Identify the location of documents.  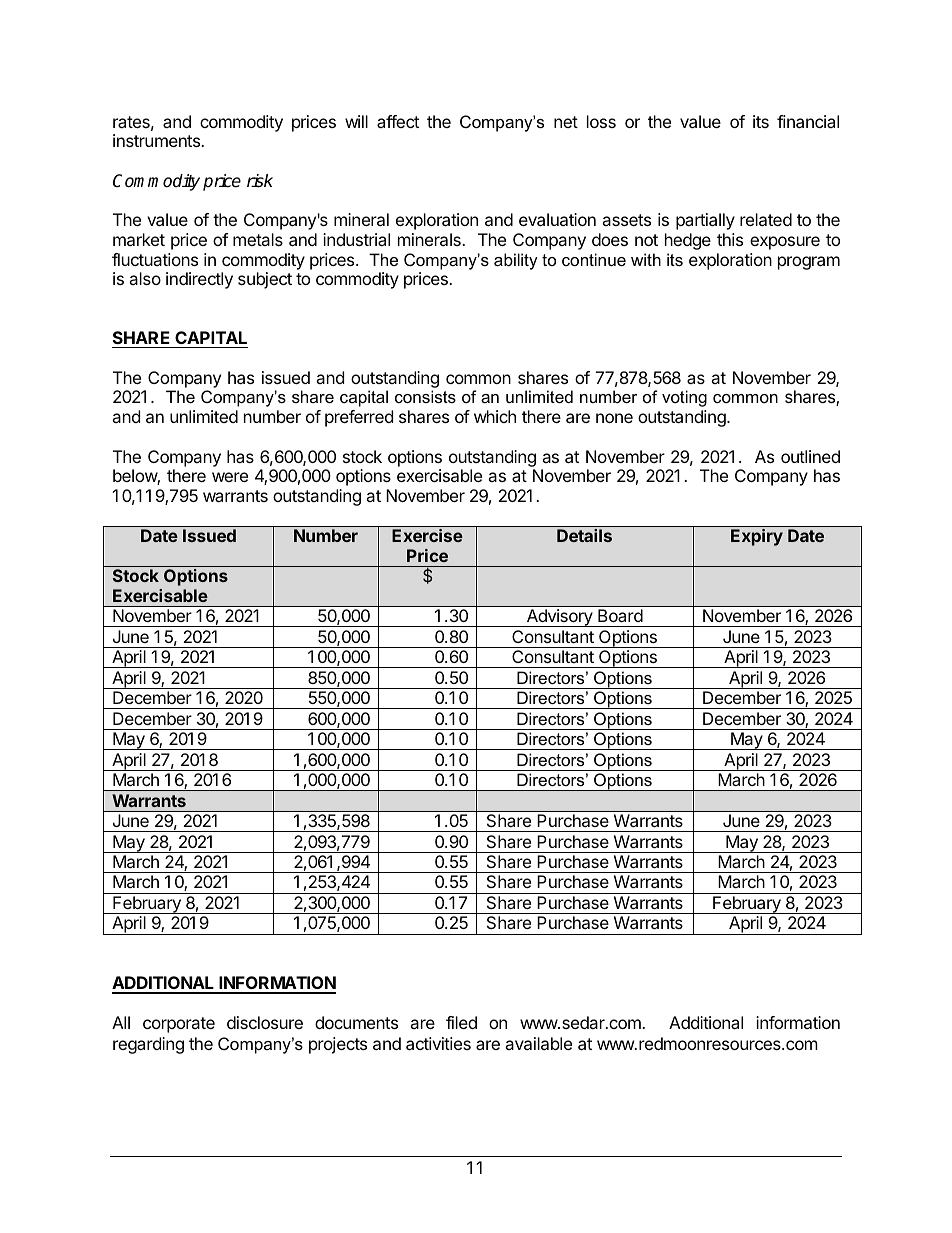
(356, 1022).
